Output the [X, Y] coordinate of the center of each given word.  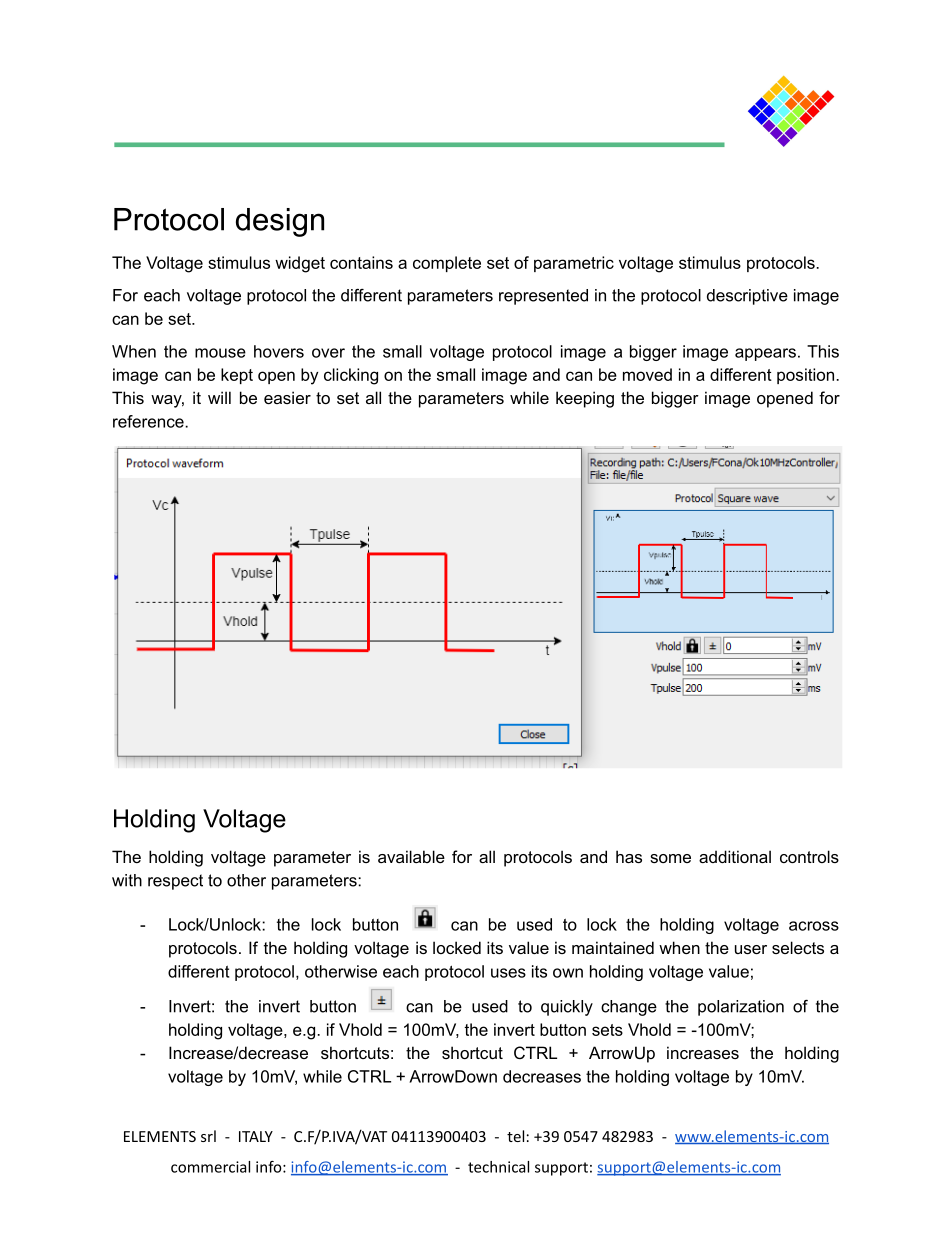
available [411, 856]
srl [208, 1136]
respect [175, 882]
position [807, 376]
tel [515, 1136]
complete [447, 264]
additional [735, 856]
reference [149, 421]
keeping [585, 399]
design [280, 222]
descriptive [747, 297]
